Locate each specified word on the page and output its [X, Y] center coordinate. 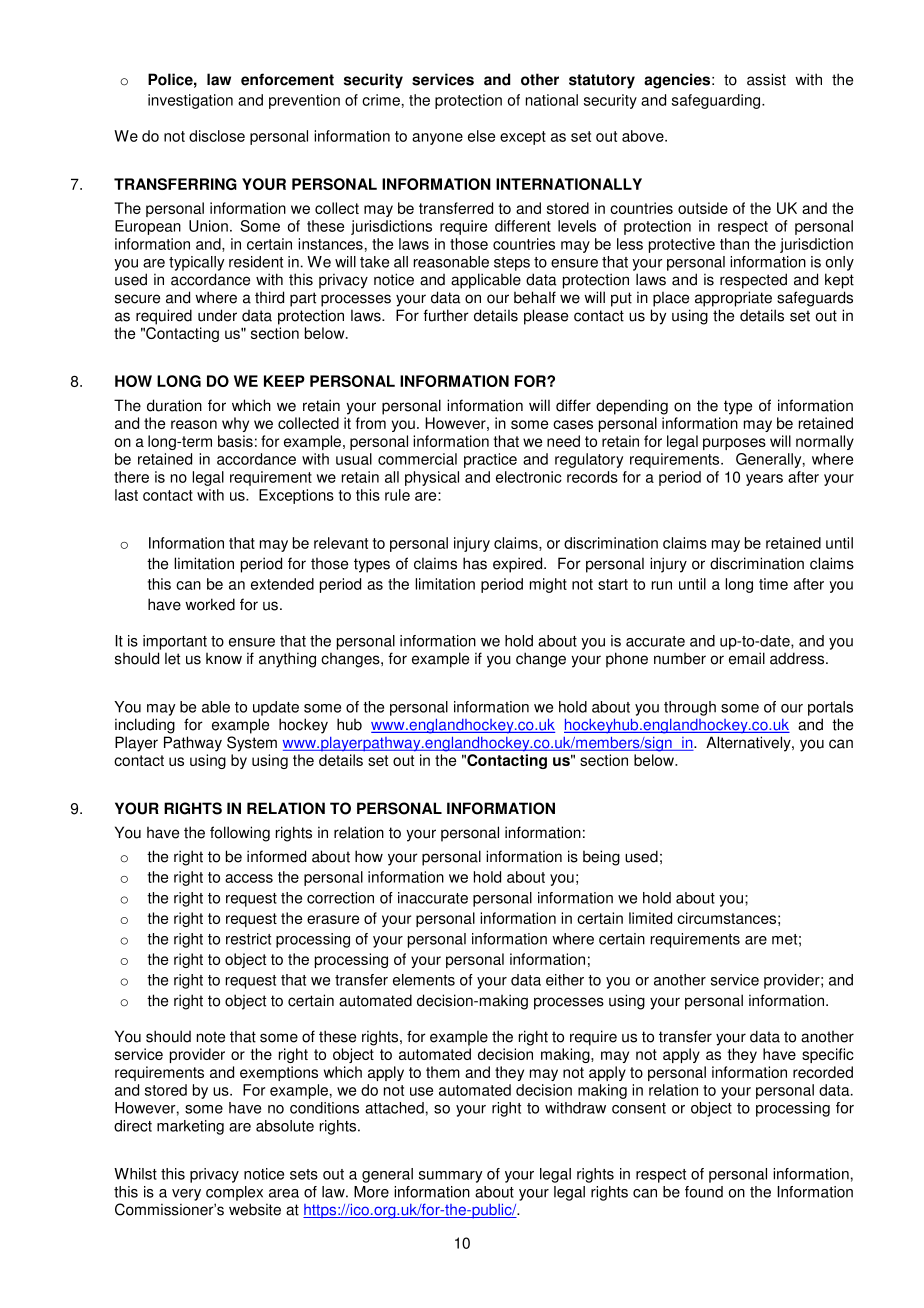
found [704, 1192]
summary [451, 1177]
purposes [734, 444]
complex [234, 1193]
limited [650, 918]
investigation [190, 101]
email [747, 658]
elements [424, 980]
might [548, 585]
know [224, 659]
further [446, 315]
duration [174, 405]
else [481, 136]
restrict [248, 939]
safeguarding [717, 101]
